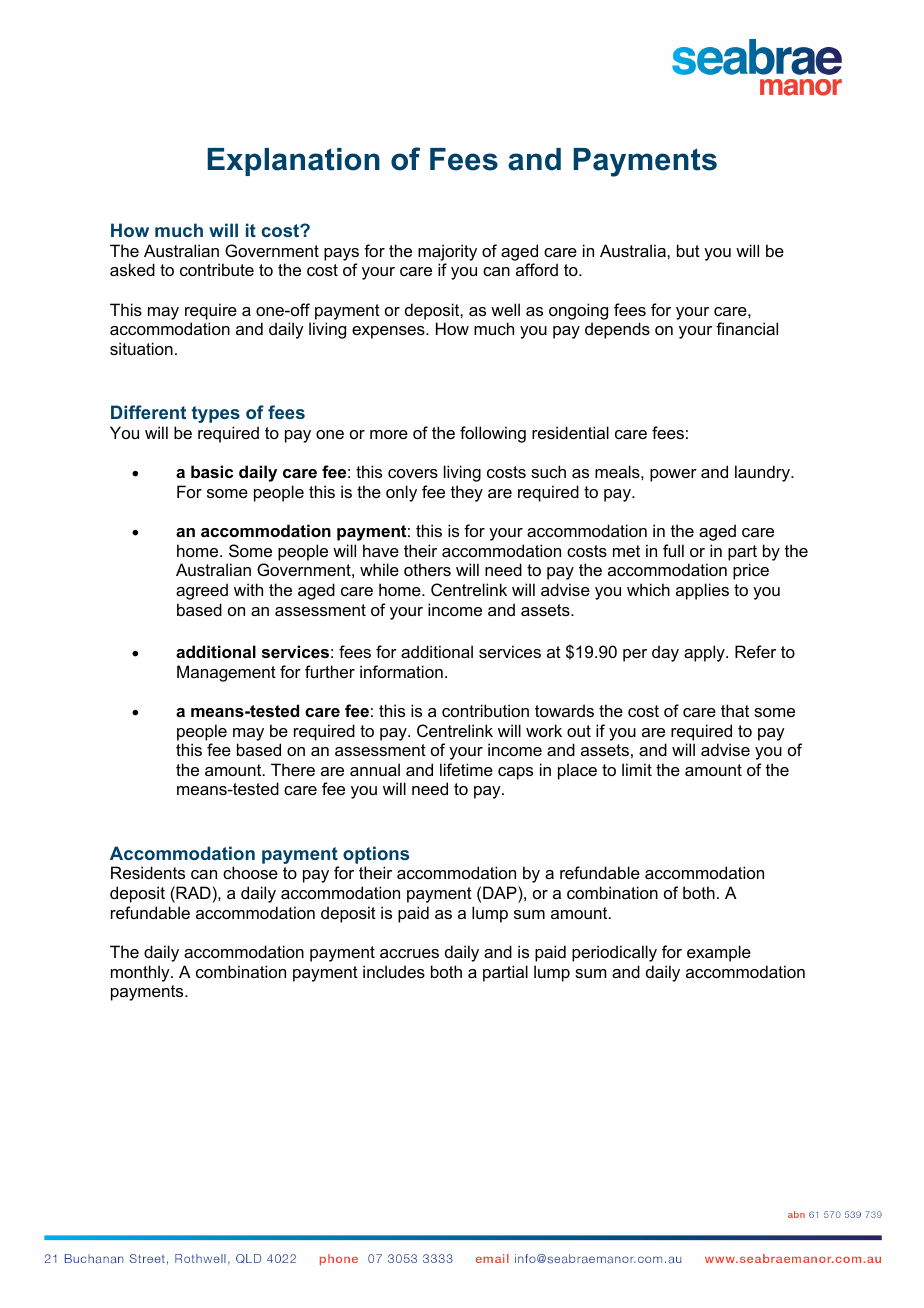  What do you see at coordinates (537, 269) in the image?
I see `afford` at bounding box center [537, 269].
